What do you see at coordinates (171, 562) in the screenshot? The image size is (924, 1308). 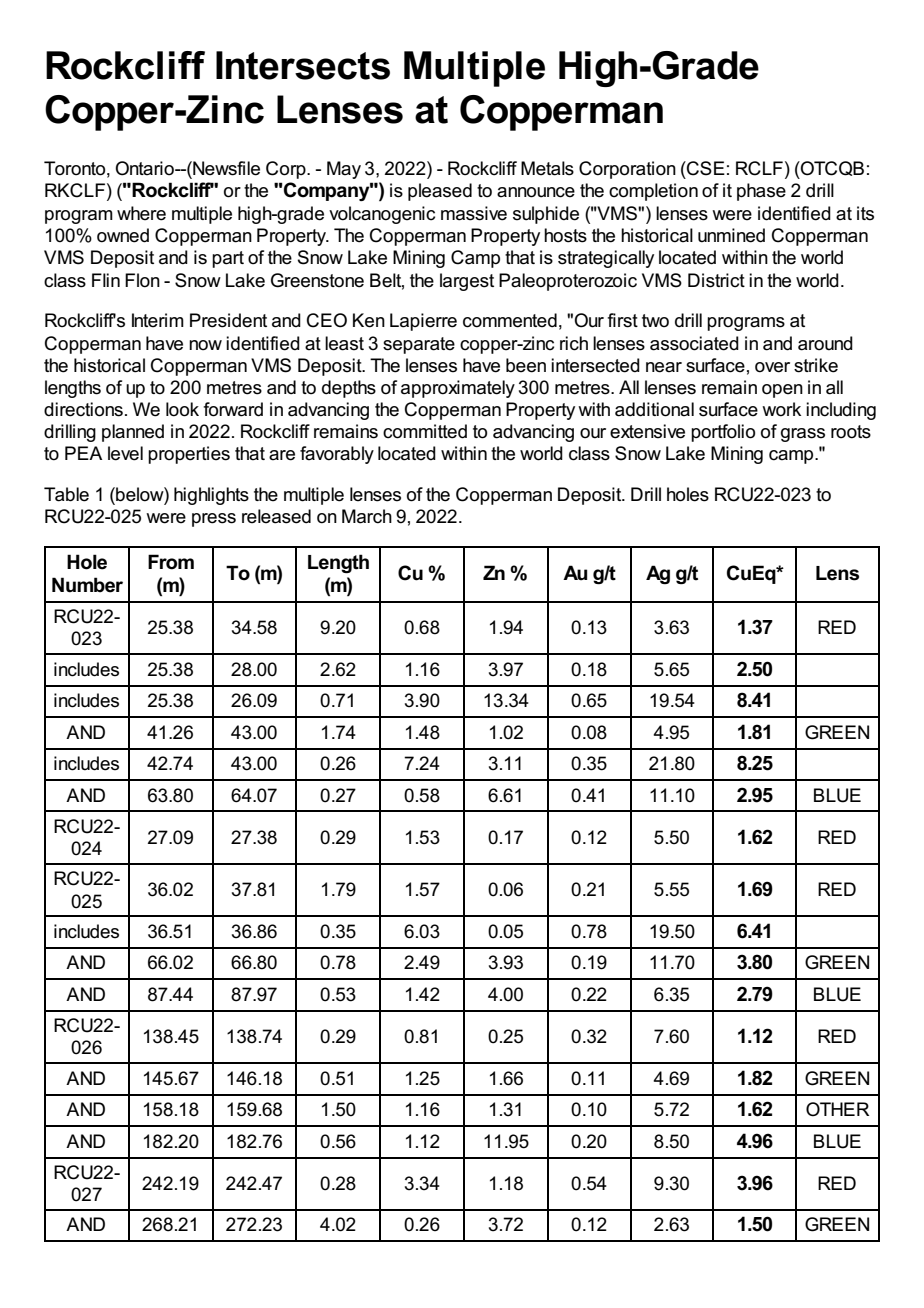 I see `From` at bounding box center [171, 562].
